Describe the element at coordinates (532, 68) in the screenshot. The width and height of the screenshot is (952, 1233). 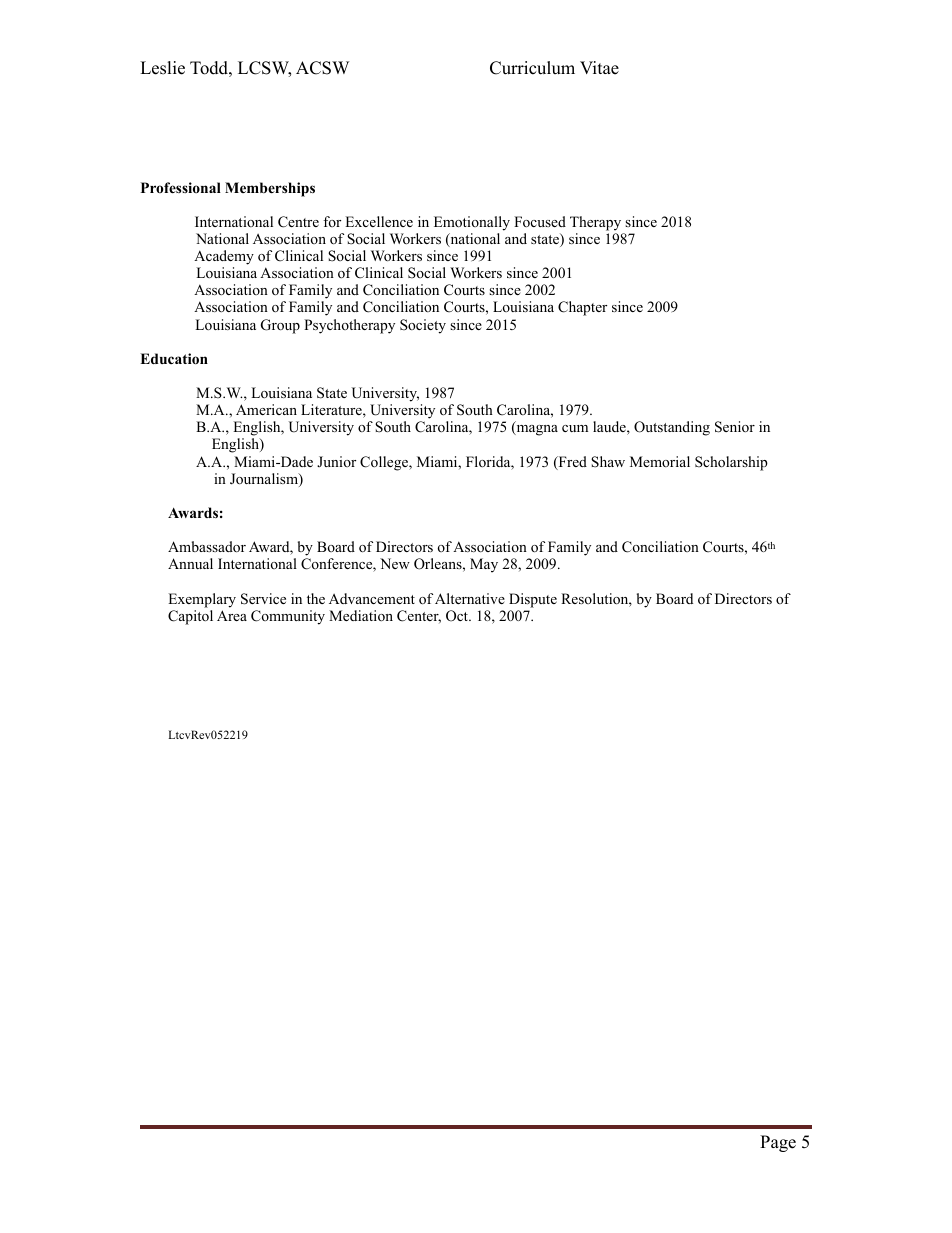
I see `Curriculum` at that location.
